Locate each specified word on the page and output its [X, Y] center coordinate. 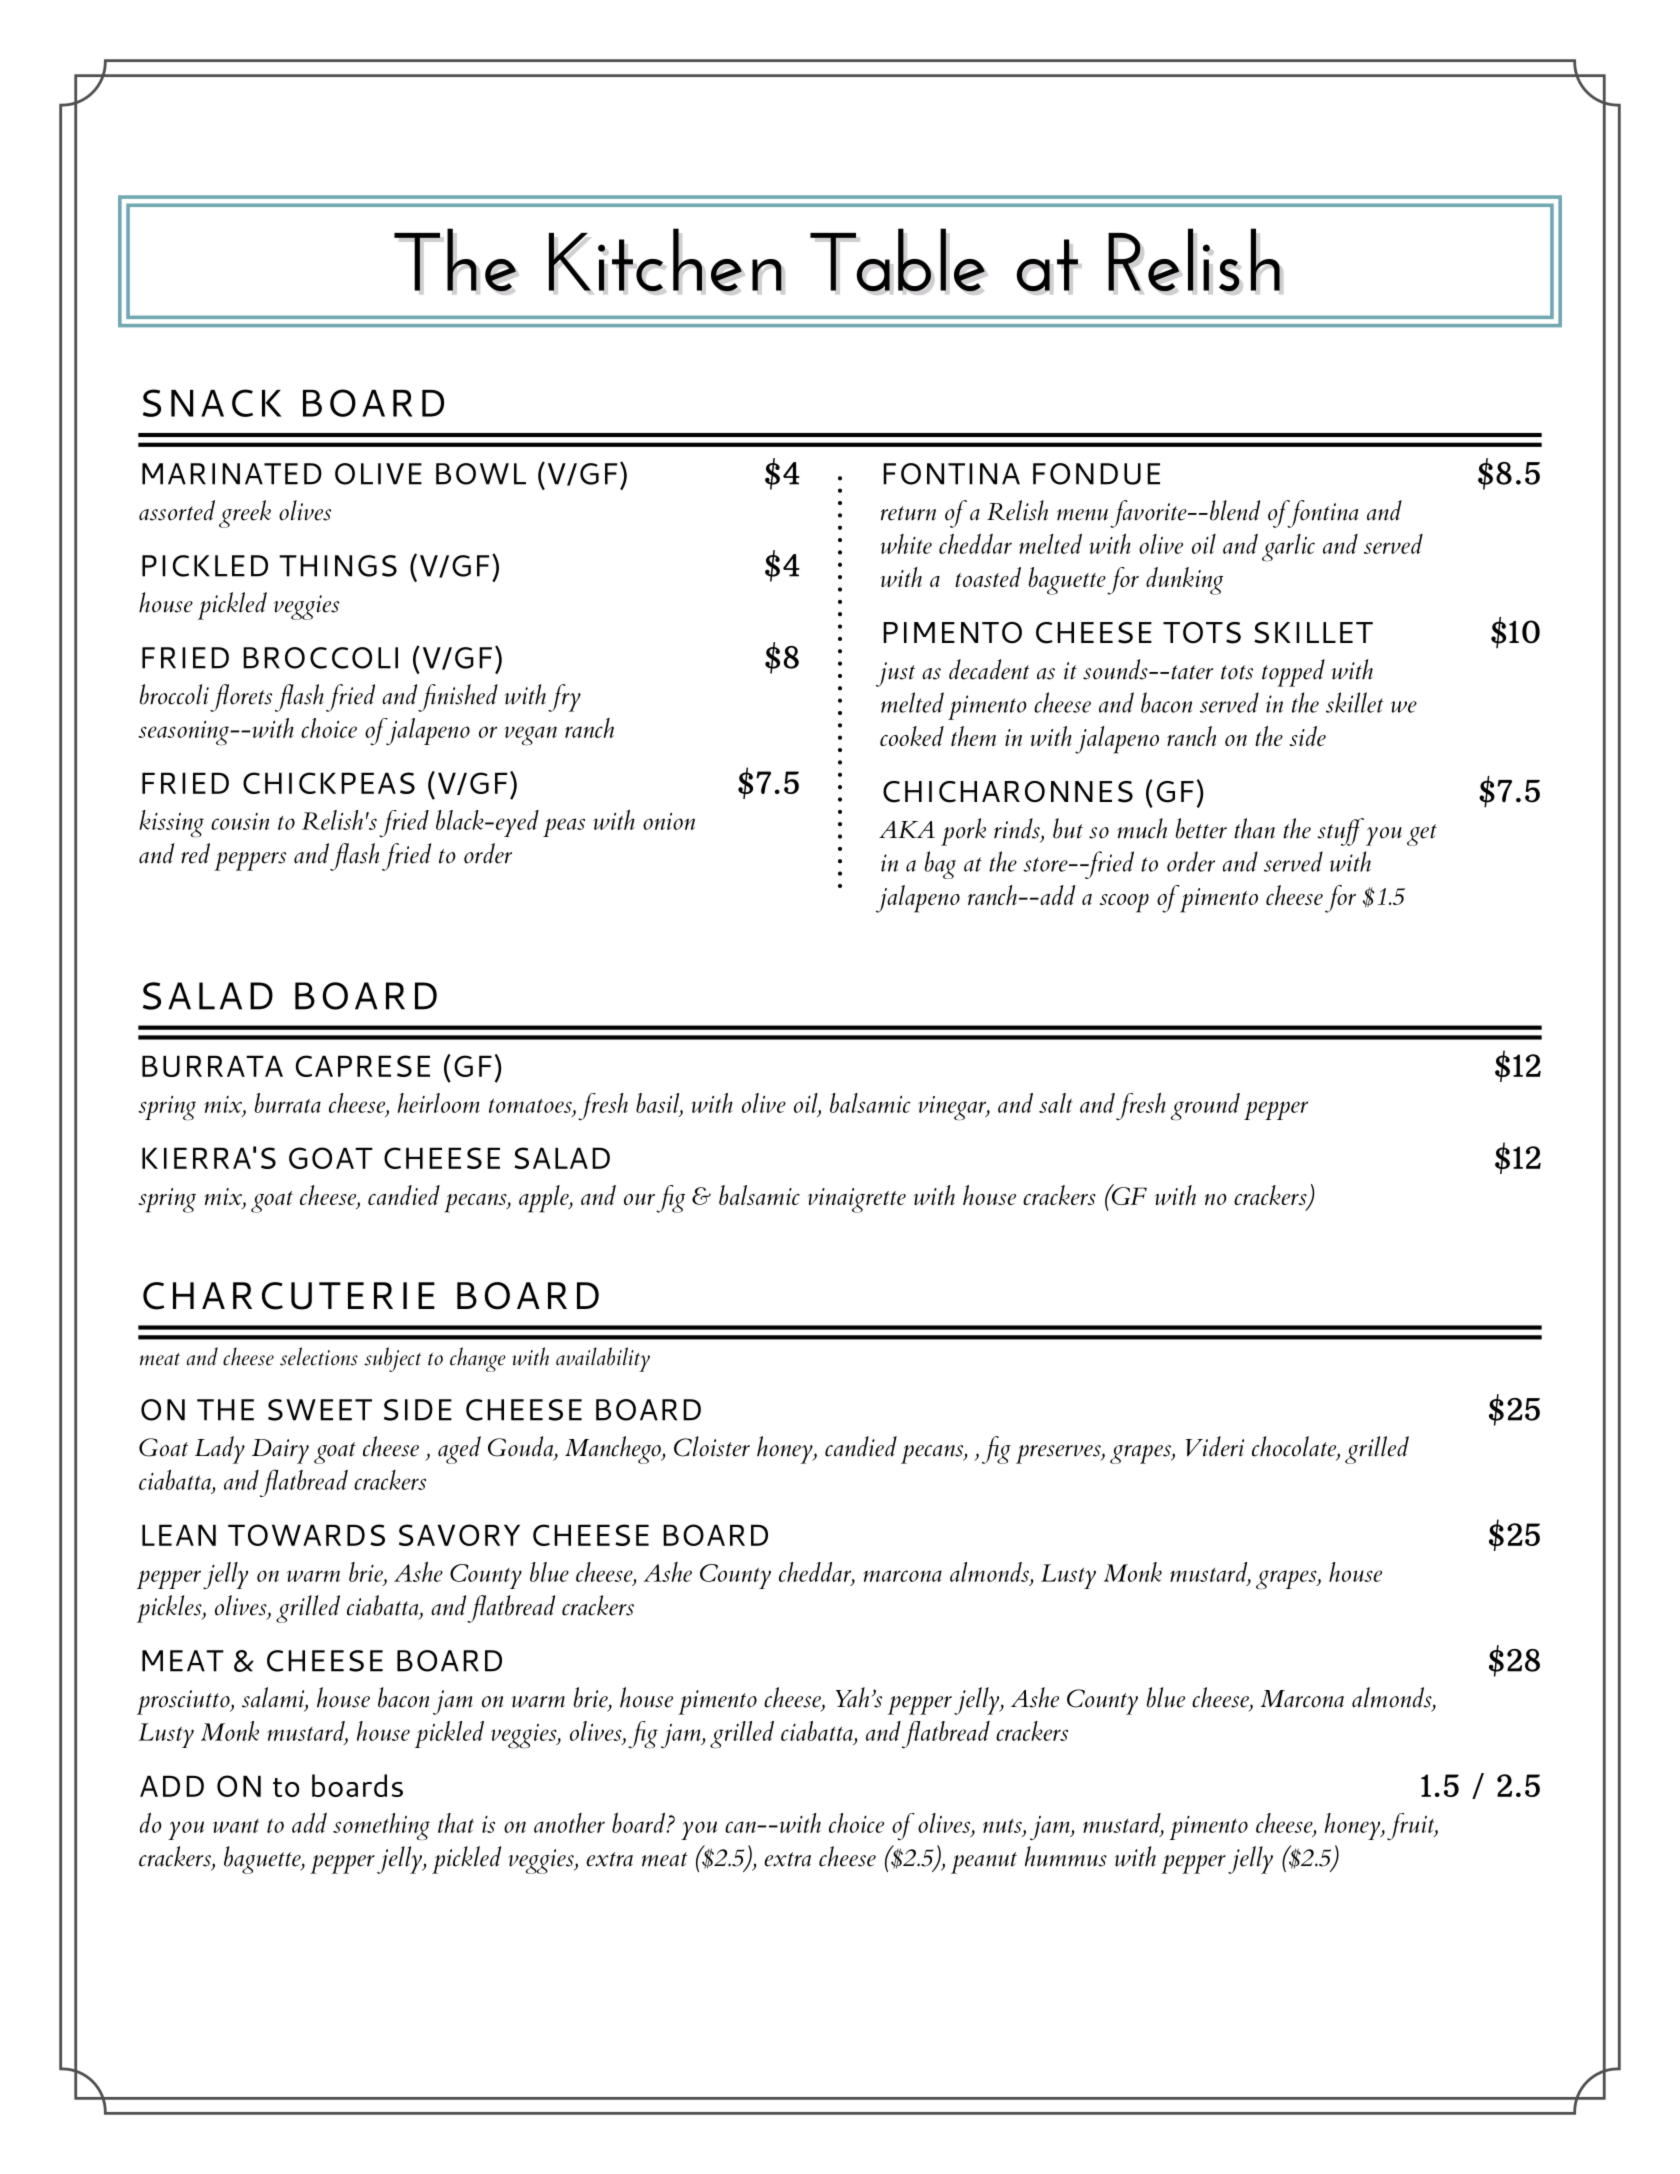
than [1254, 828]
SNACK [212, 403]
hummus [1066, 1856]
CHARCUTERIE [289, 1296]
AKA [907, 829]
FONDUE [1096, 474]
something [381, 1827]
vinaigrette [857, 1200]
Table [898, 261]
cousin [240, 821]
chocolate [1295, 1447]
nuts [1003, 1826]
